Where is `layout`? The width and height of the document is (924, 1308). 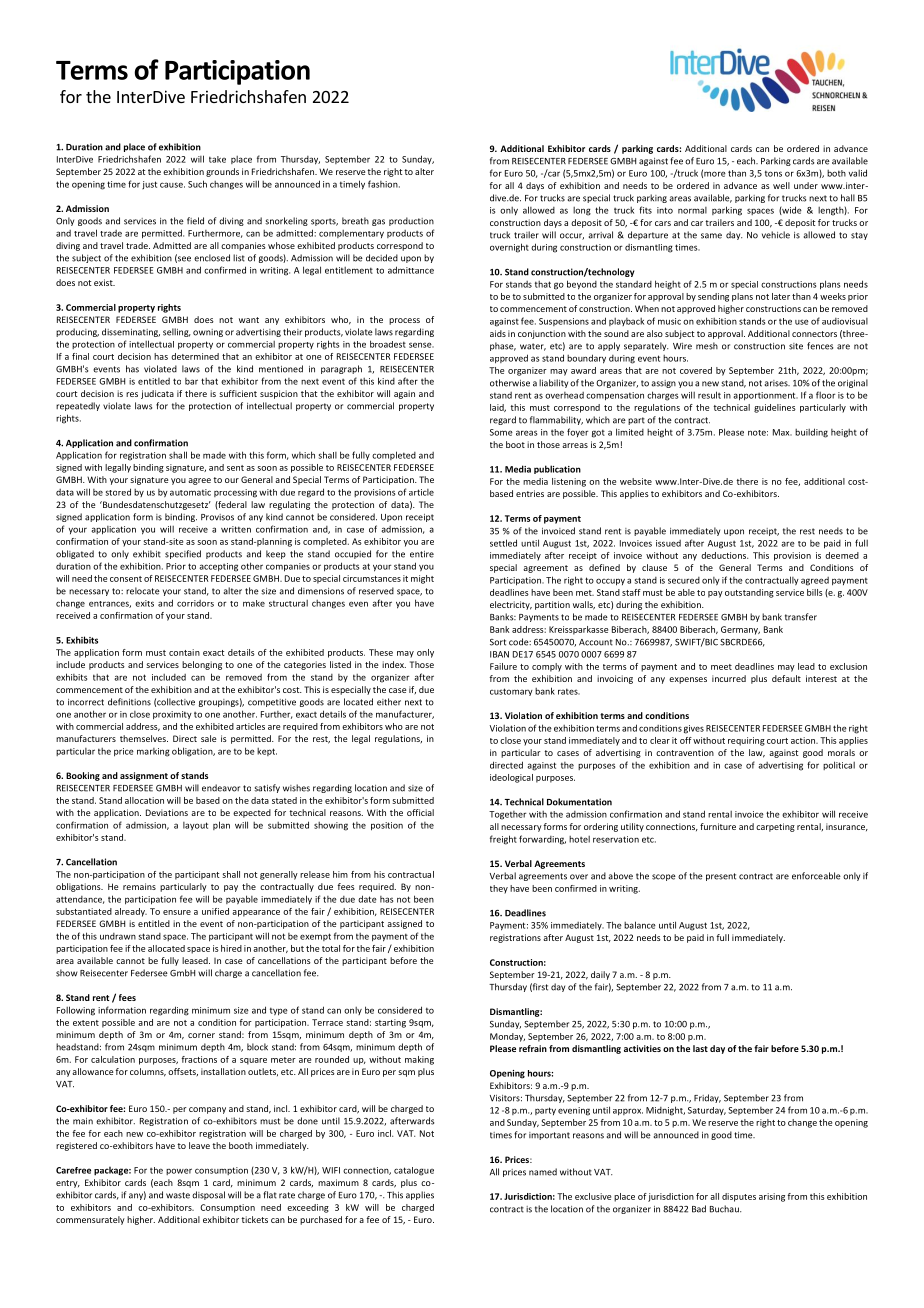
layout is located at coordinates (195, 826).
